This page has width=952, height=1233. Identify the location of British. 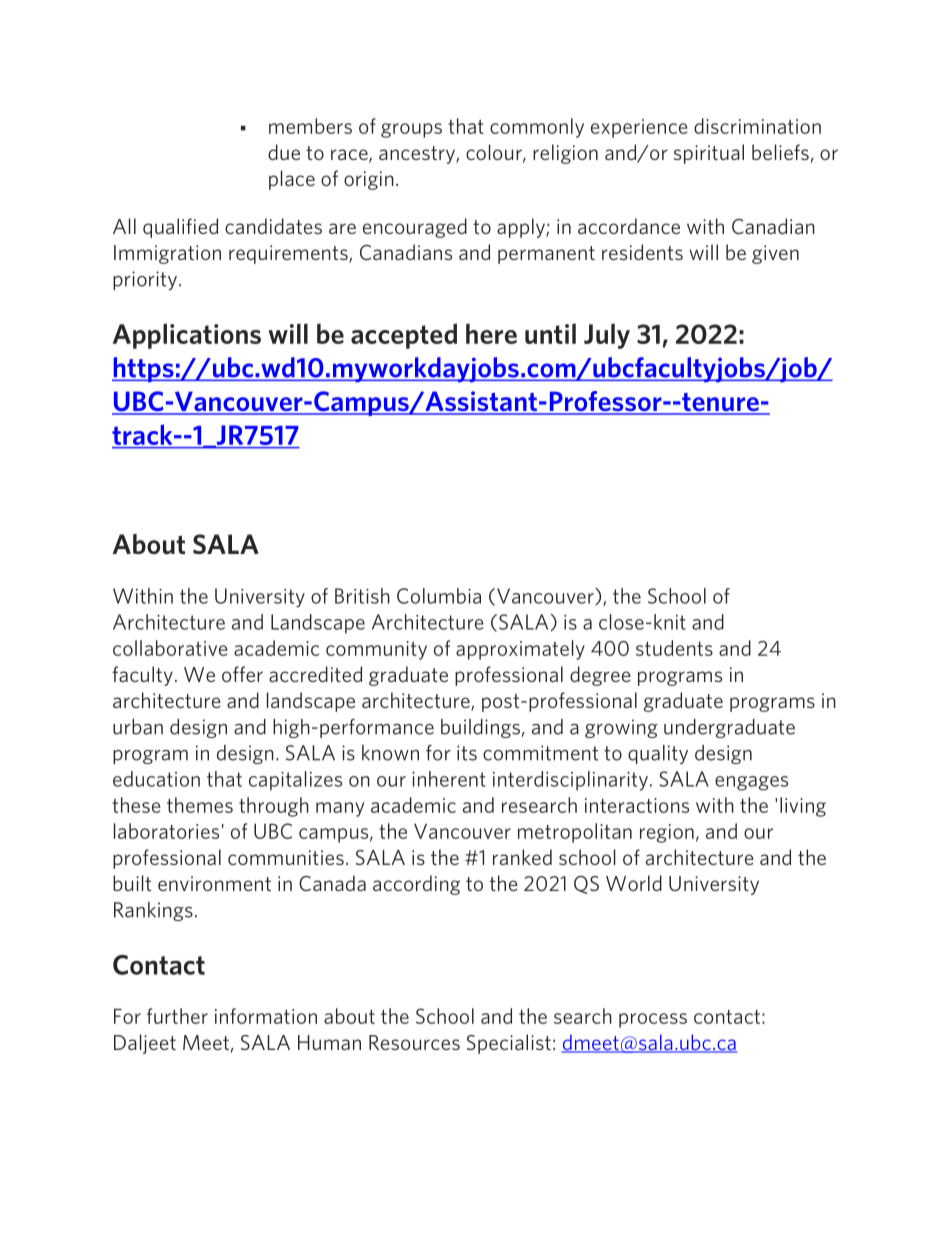
(362, 596).
